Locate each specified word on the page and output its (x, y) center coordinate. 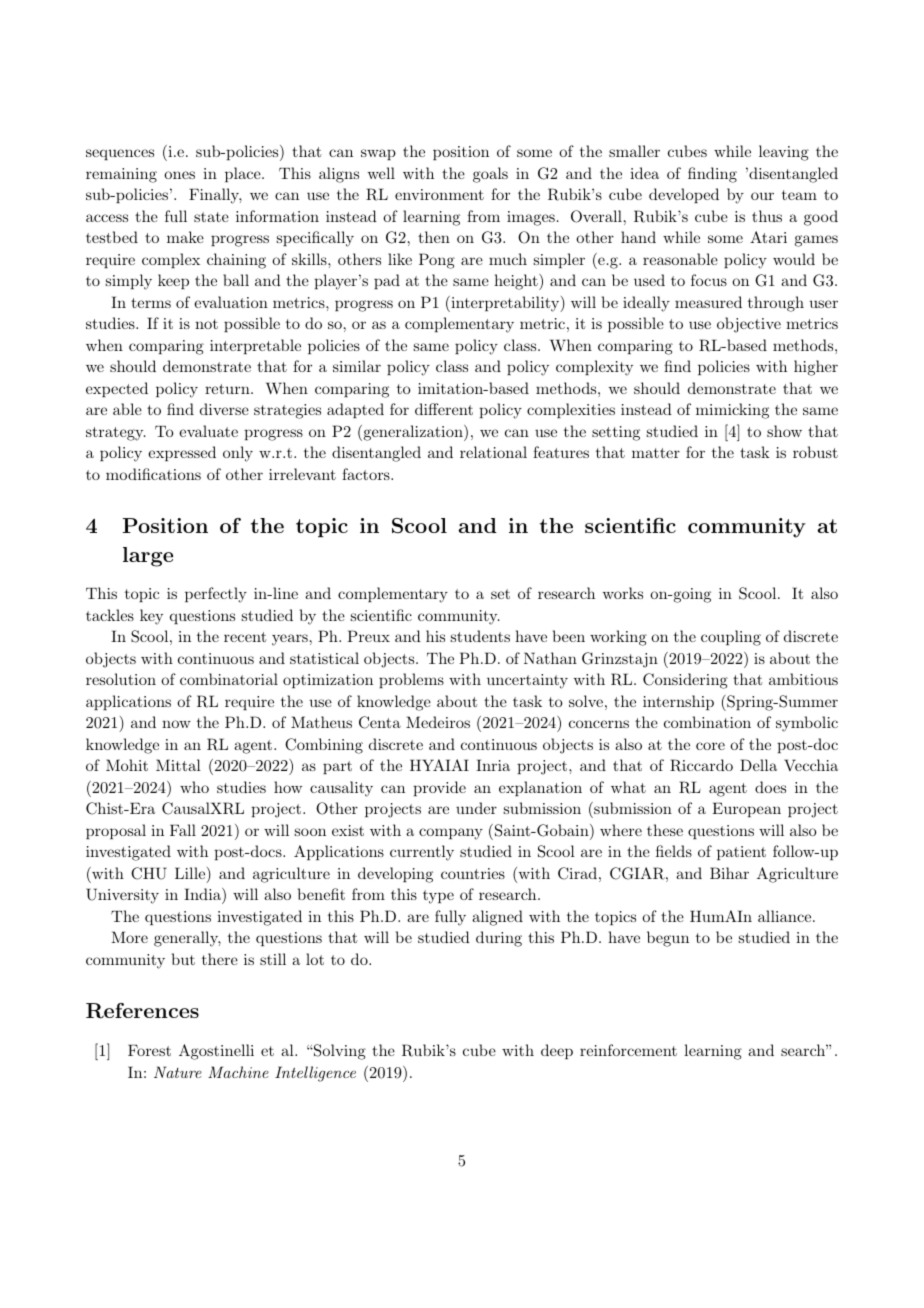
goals (490, 175)
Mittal (178, 765)
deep (557, 1051)
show (784, 431)
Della (758, 765)
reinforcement (628, 1050)
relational (493, 452)
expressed (182, 453)
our (762, 196)
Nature (178, 1072)
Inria (493, 765)
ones (179, 175)
